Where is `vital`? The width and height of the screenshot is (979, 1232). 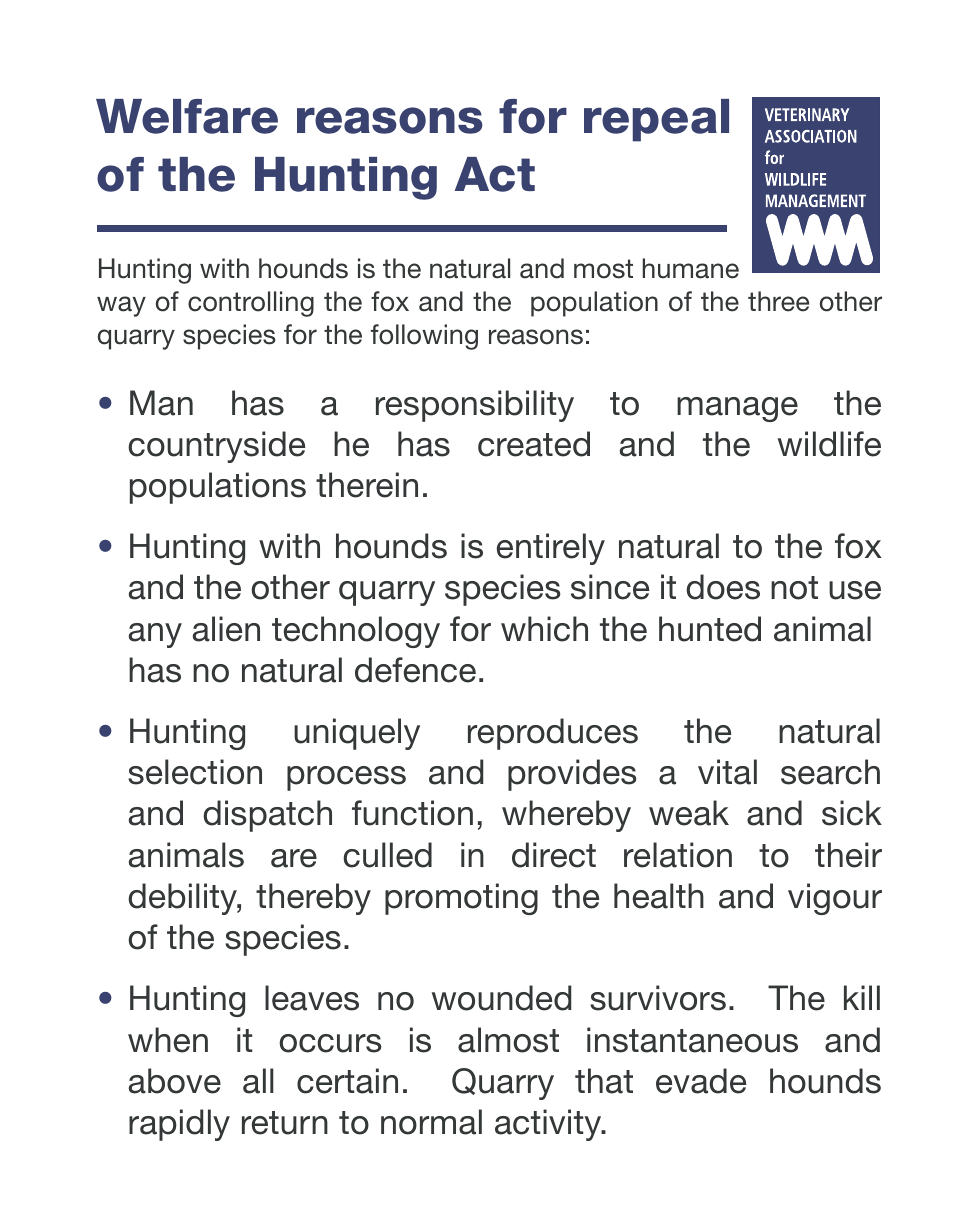 vital is located at coordinates (727, 772).
